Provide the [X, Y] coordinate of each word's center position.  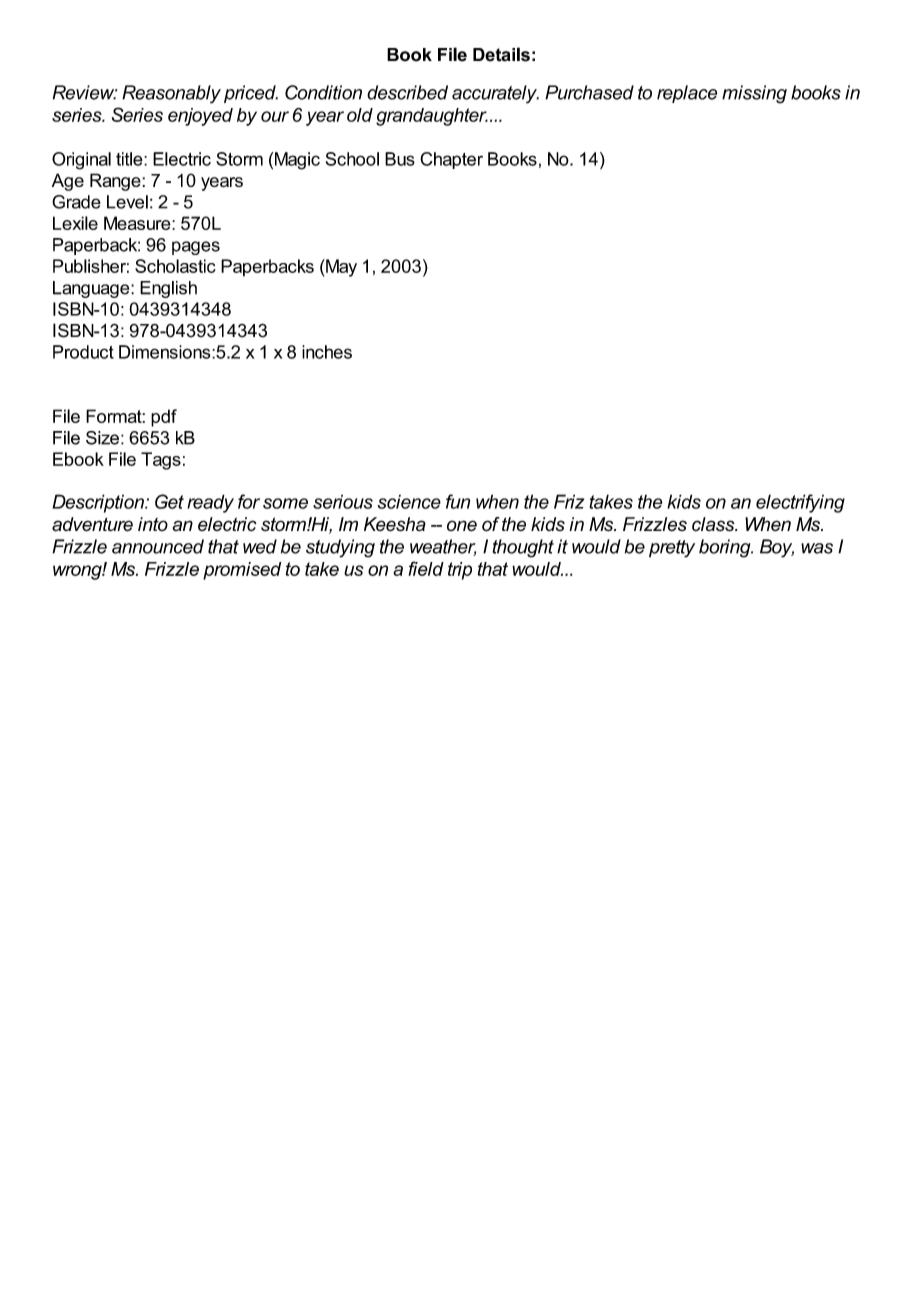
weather [443, 547]
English [168, 289]
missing [754, 94]
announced [158, 546]
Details [501, 54]
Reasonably [171, 94]
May [340, 268]
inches [327, 352]
